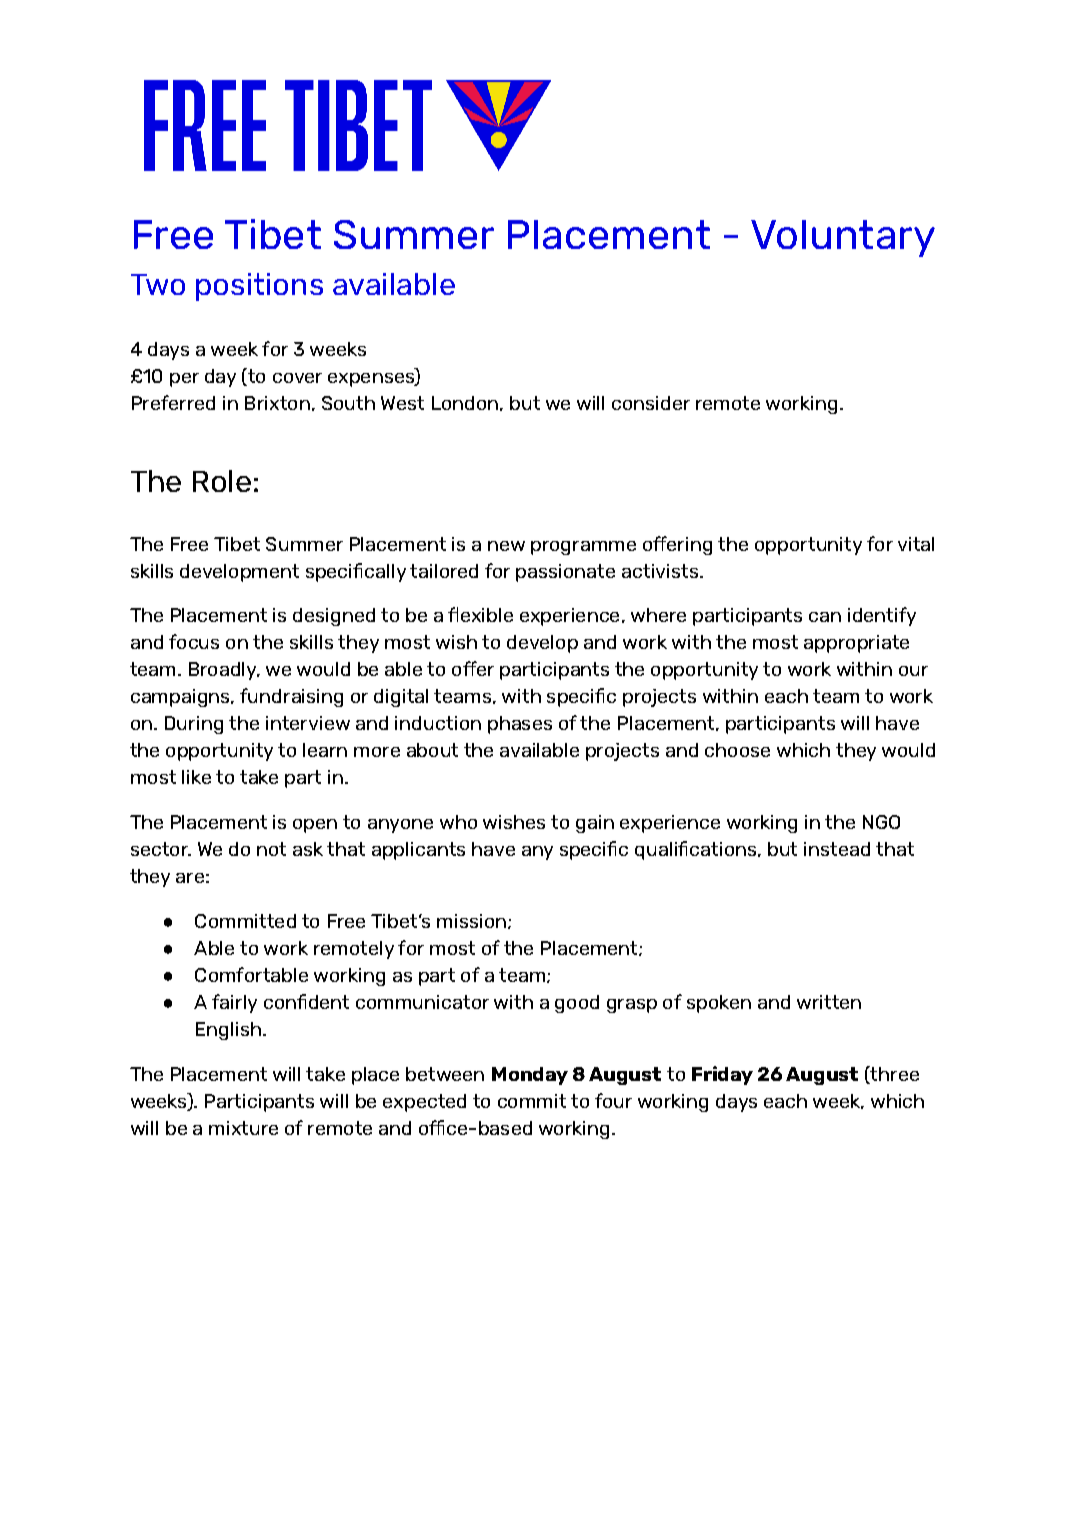 This image has height=1515, width=1073. What do you see at coordinates (520, 725) in the image?
I see `phases` at bounding box center [520, 725].
